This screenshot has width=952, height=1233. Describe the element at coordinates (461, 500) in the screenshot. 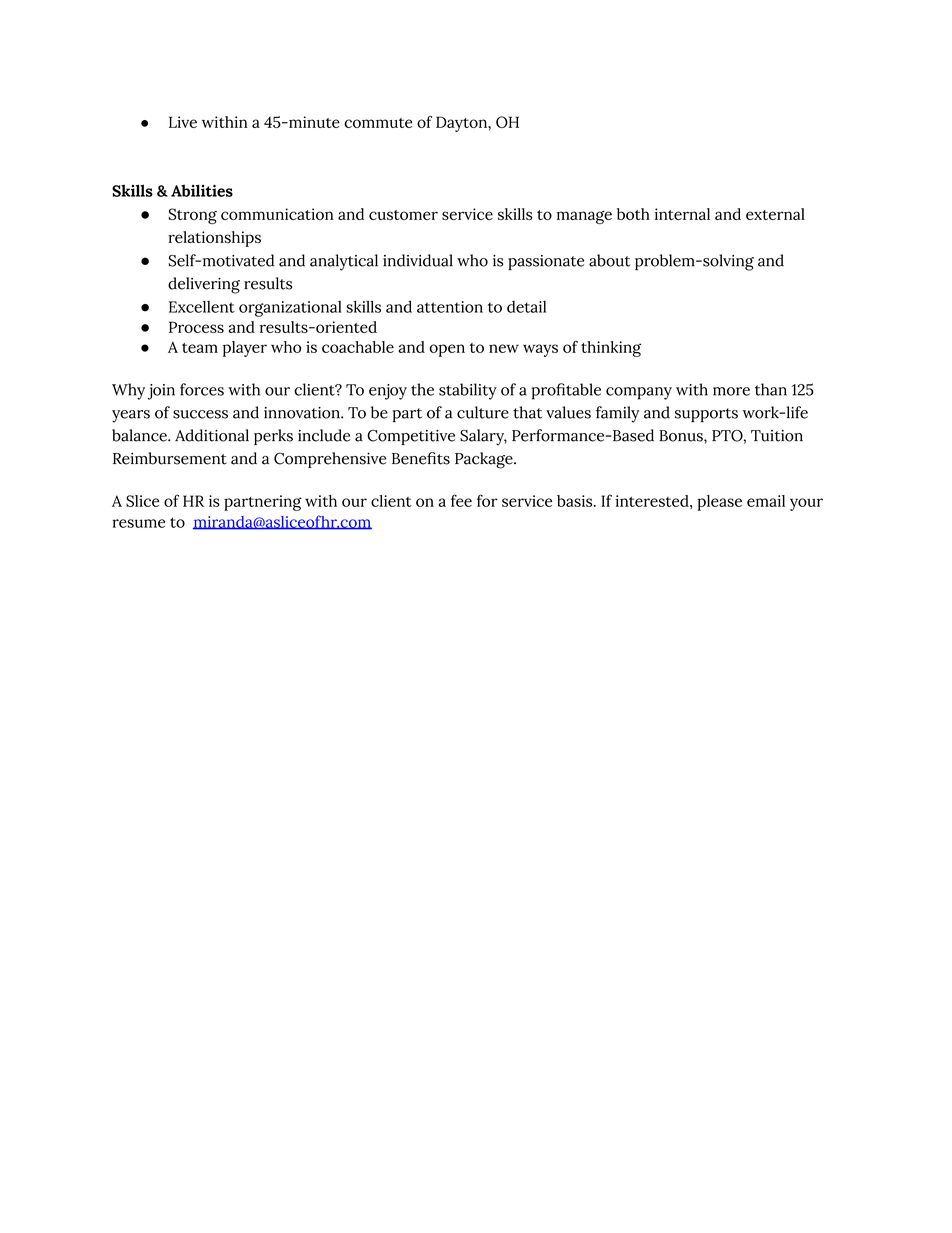

I see `fee` at that location.
